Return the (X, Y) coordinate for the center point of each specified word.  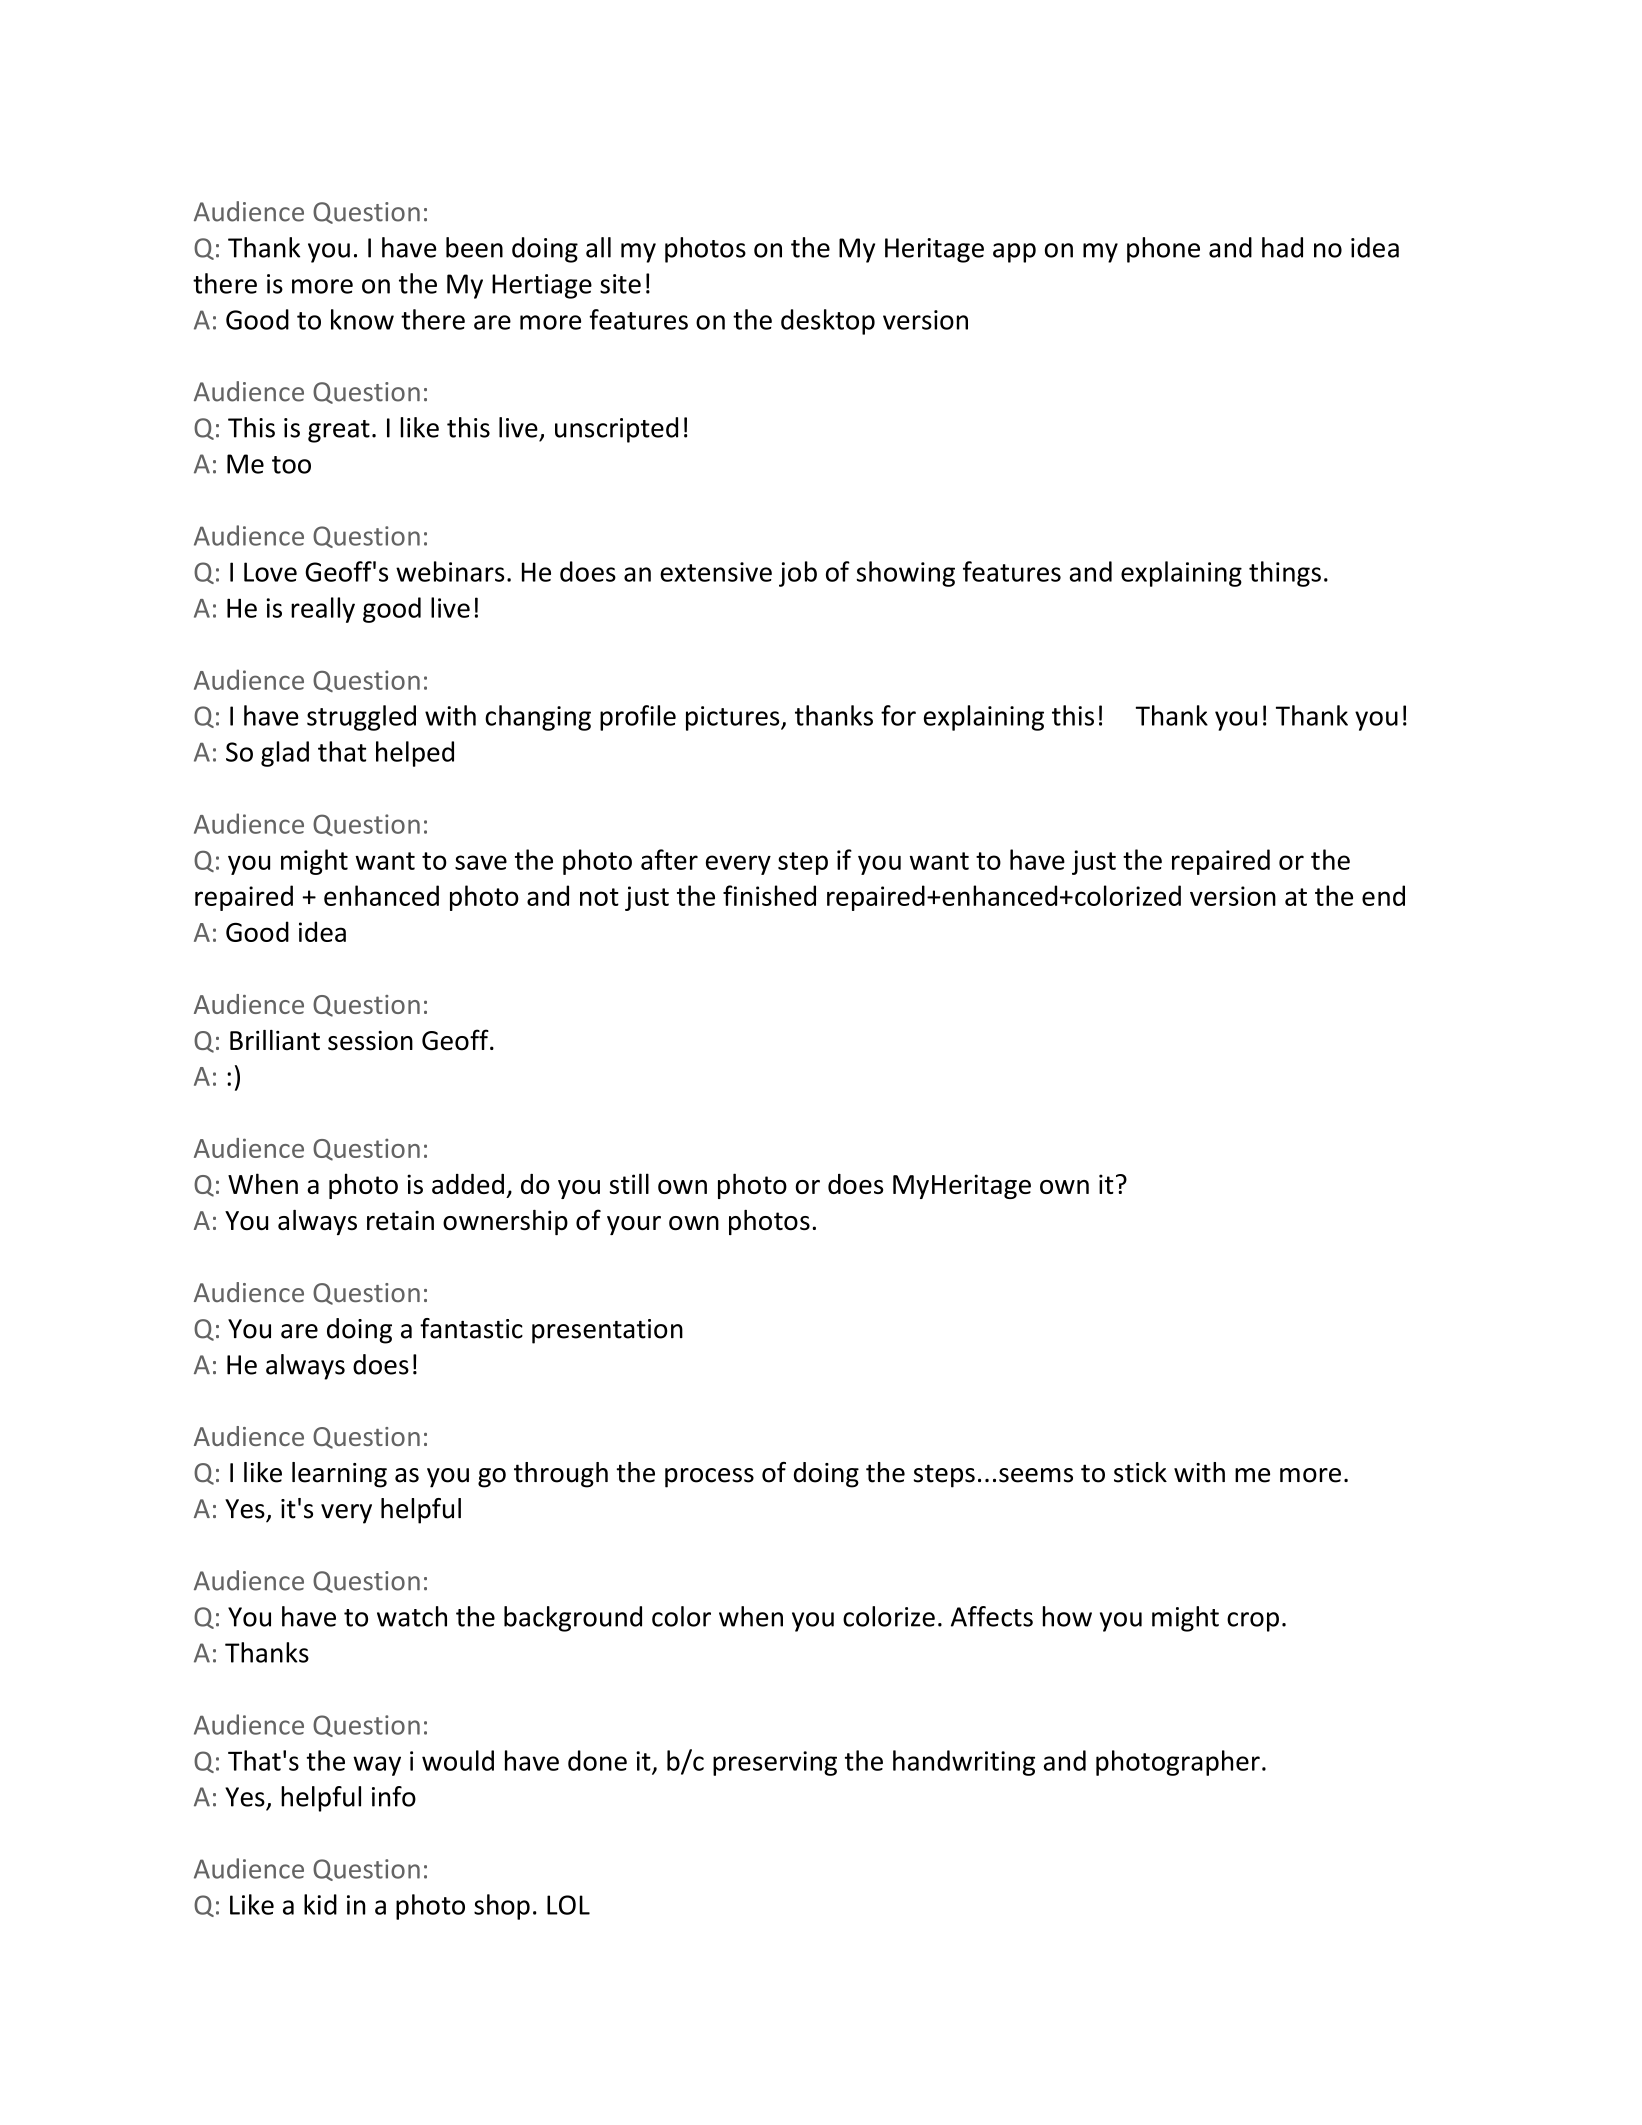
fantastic (471, 1328)
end (1383, 895)
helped (415, 754)
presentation (607, 1331)
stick (1140, 1472)
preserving (775, 1763)
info (394, 1796)
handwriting (964, 1763)
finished (769, 895)
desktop (828, 322)
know (362, 319)
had (1282, 247)
